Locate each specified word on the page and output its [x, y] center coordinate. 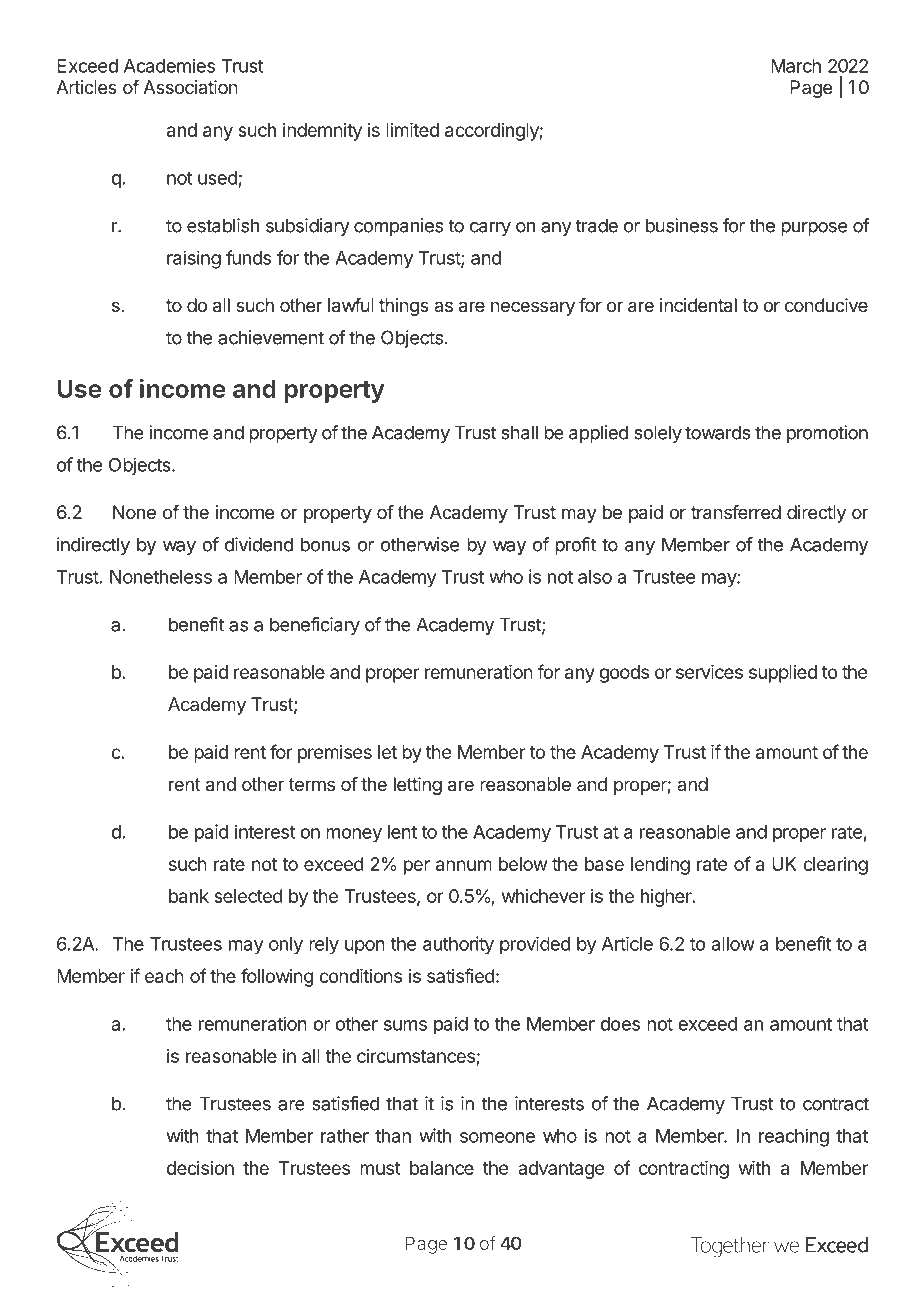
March [796, 66]
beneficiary [315, 626]
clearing [835, 866]
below [523, 864]
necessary [533, 308]
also [595, 577]
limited [412, 130]
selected [248, 896]
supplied [783, 674]
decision [200, 1168]
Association [190, 87]
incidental [698, 305]
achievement [271, 337]
